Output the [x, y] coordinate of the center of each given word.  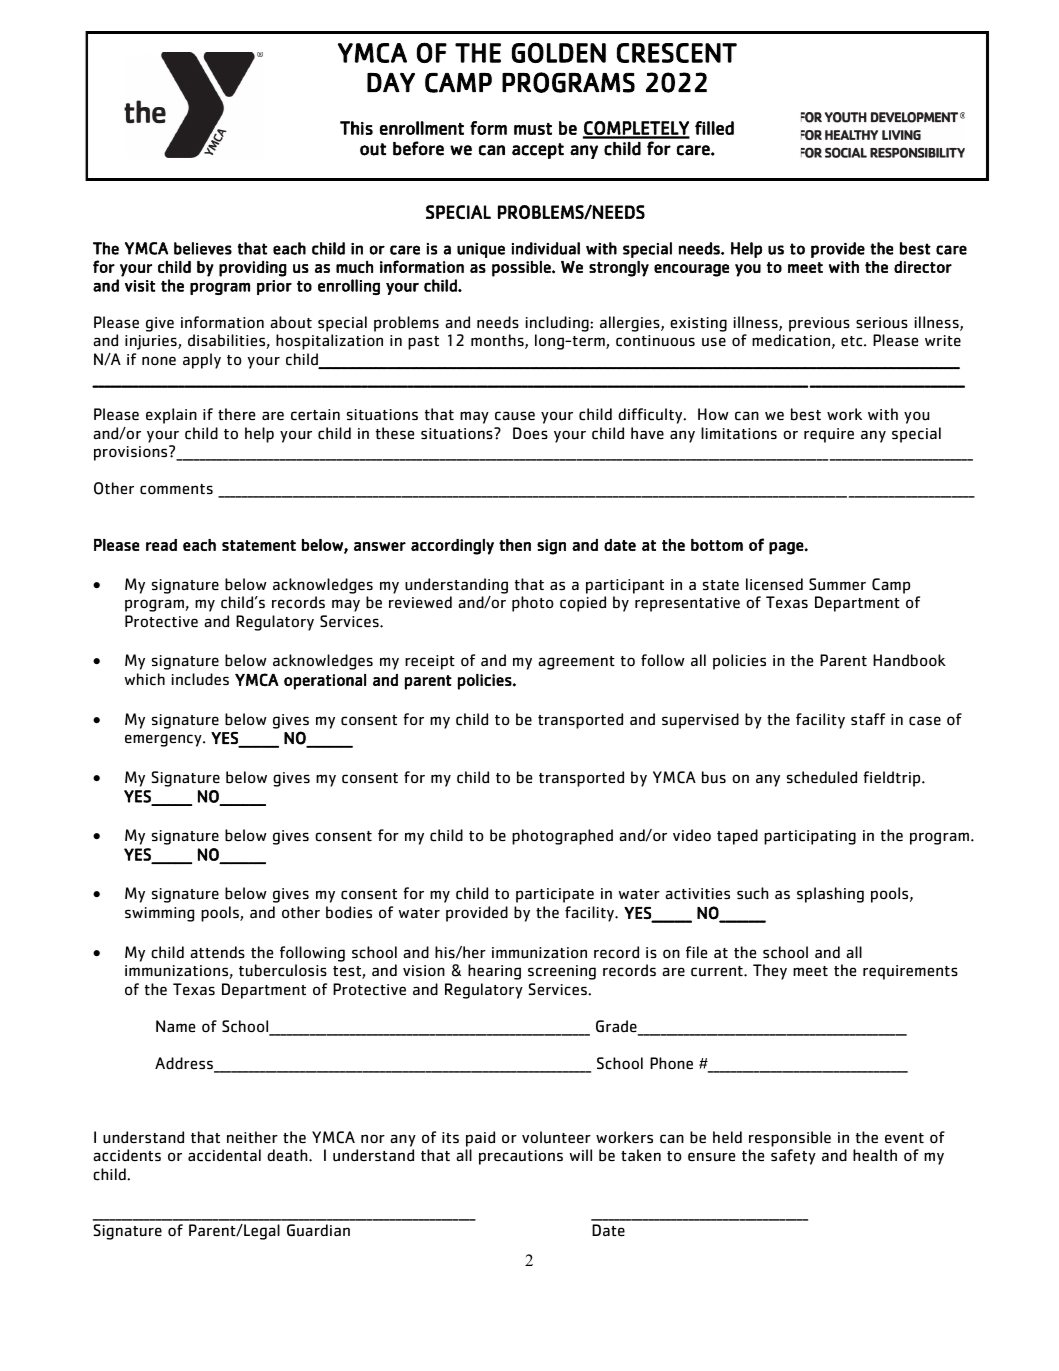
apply [202, 361]
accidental [224, 1155]
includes [200, 679]
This [356, 128]
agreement [576, 663]
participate [555, 895]
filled [714, 128]
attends [217, 952]
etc [853, 341]
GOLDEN [559, 52]
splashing [830, 895]
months [498, 341]
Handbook [909, 660]
